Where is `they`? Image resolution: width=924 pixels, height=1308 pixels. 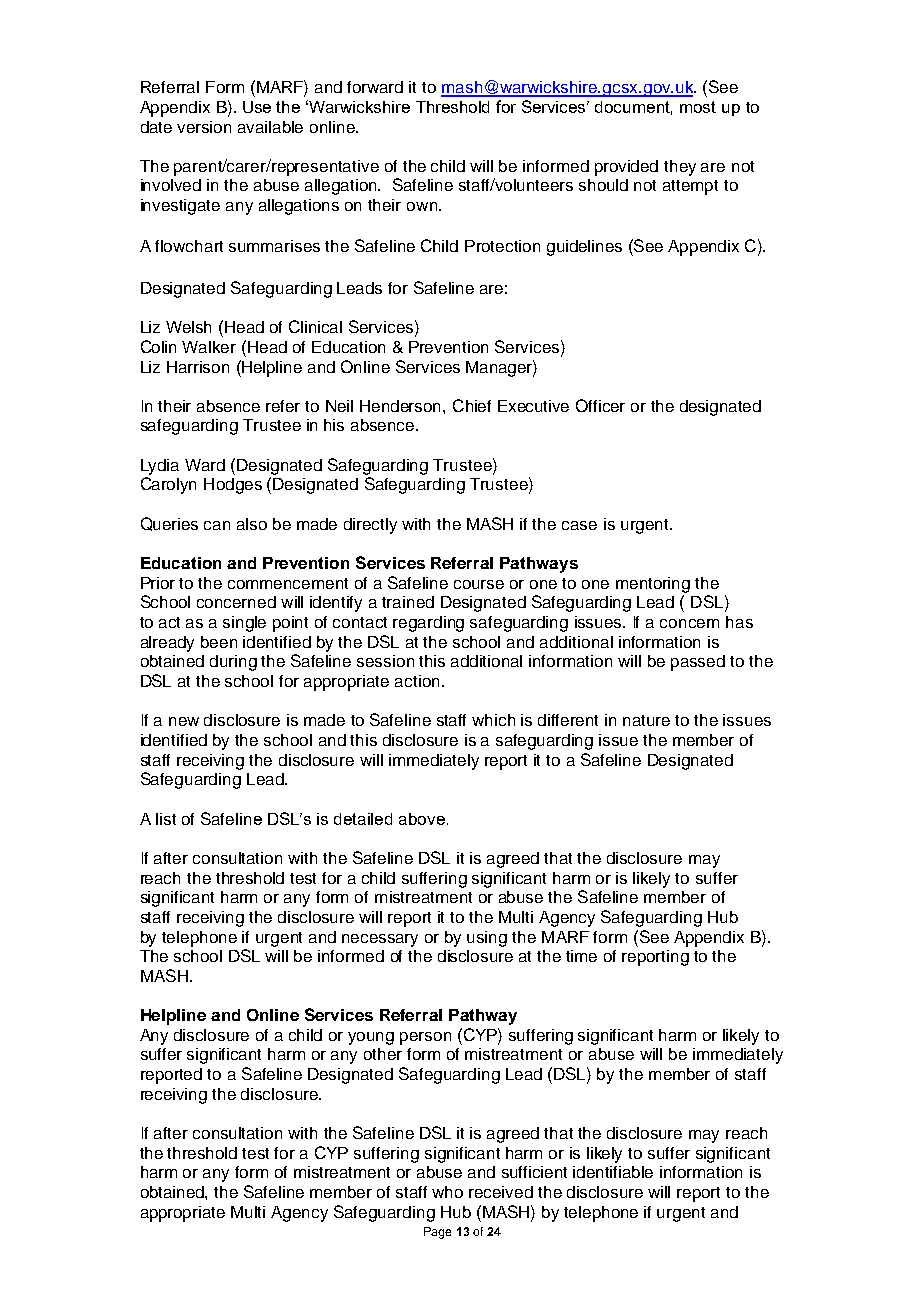 they is located at coordinates (680, 168).
